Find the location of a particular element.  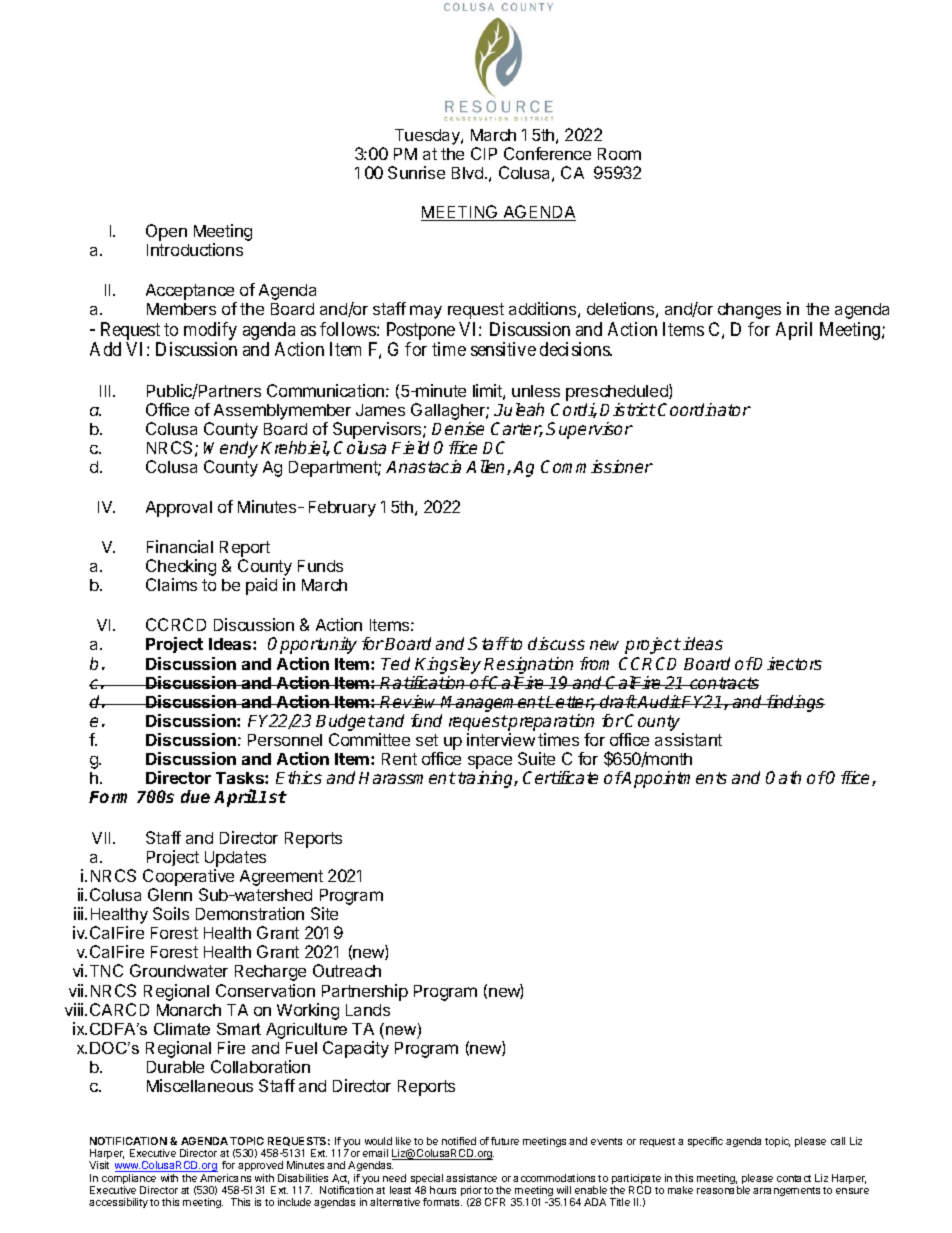

Approval is located at coordinates (179, 509).
